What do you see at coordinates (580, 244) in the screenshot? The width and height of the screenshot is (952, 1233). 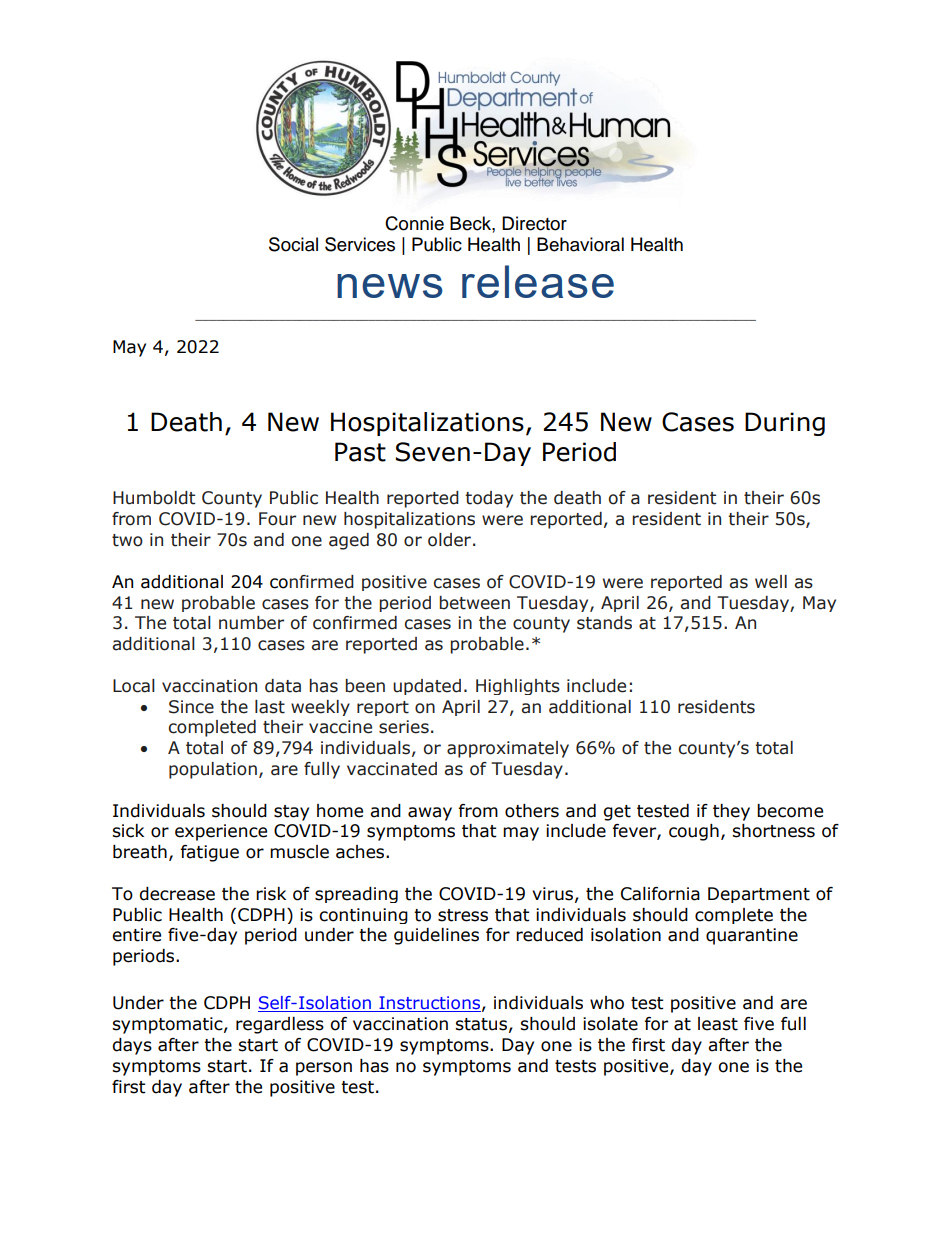 I see `Behavioral` at bounding box center [580, 244].
